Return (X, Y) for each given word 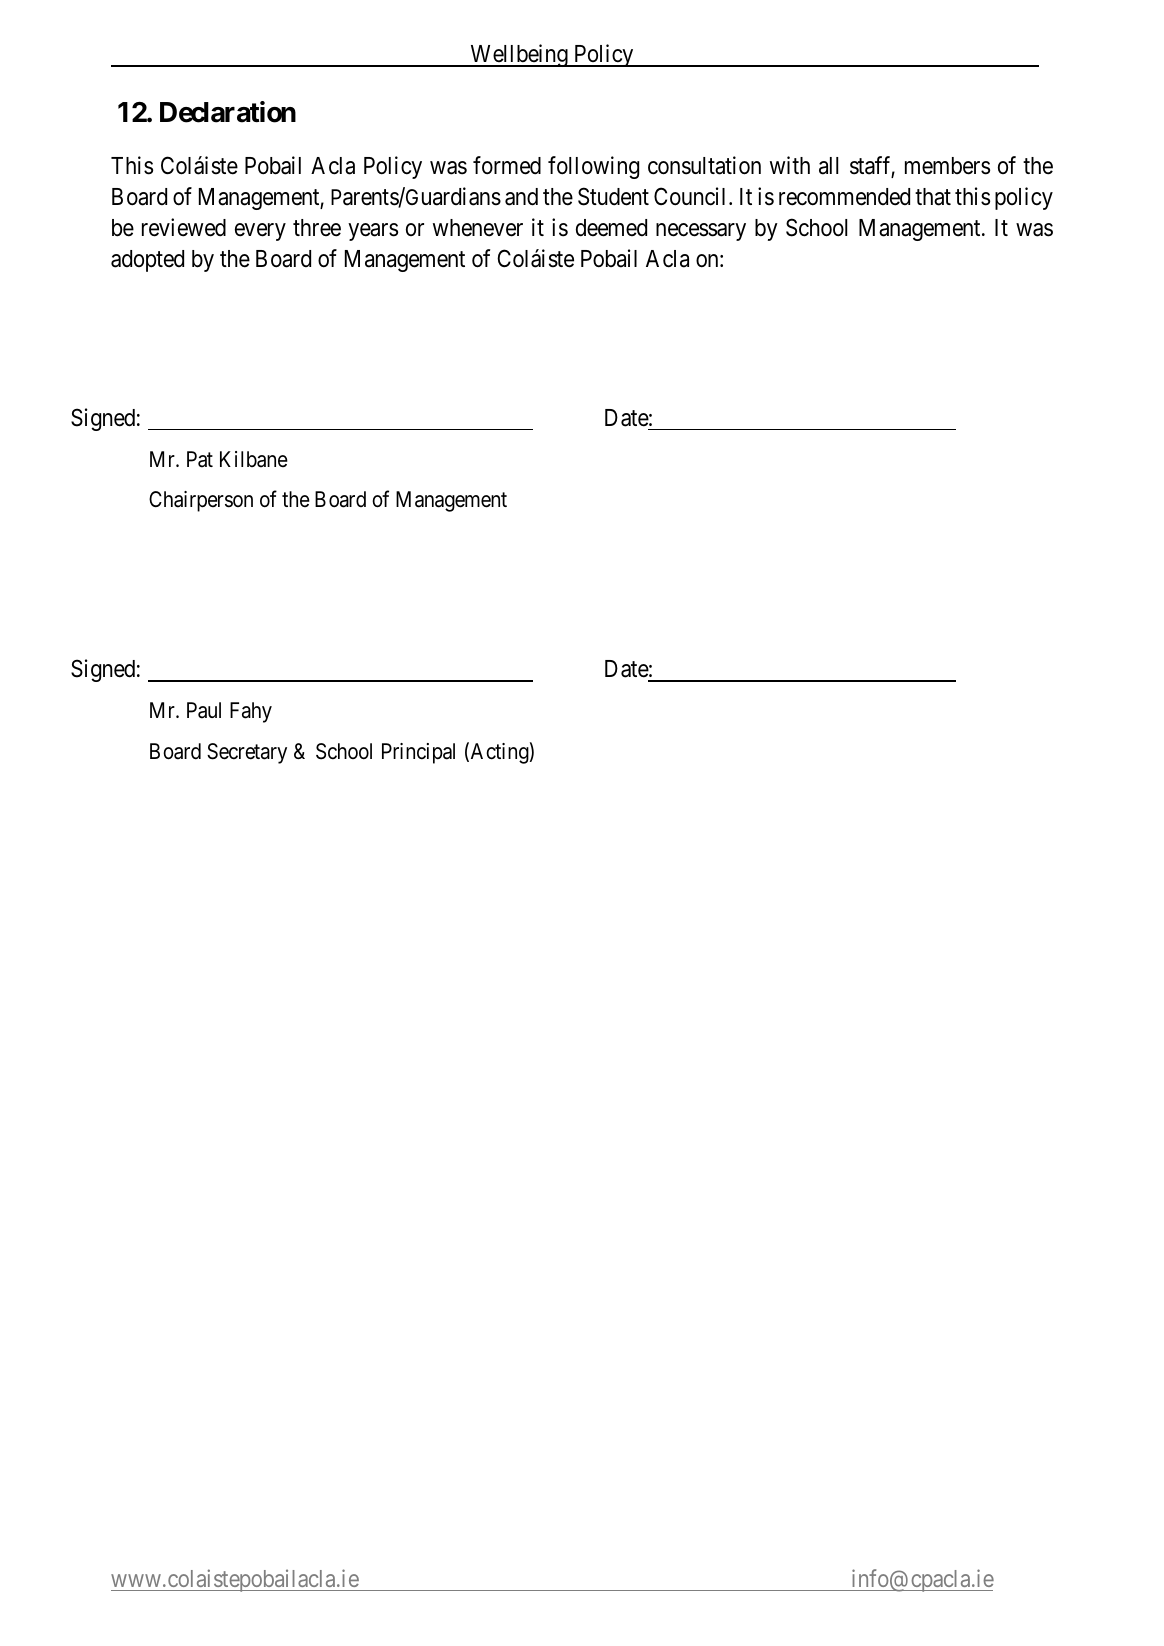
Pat (200, 459)
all (828, 166)
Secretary (247, 753)
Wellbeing (519, 55)
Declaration (228, 112)
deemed (611, 228)
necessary (701, 232)
